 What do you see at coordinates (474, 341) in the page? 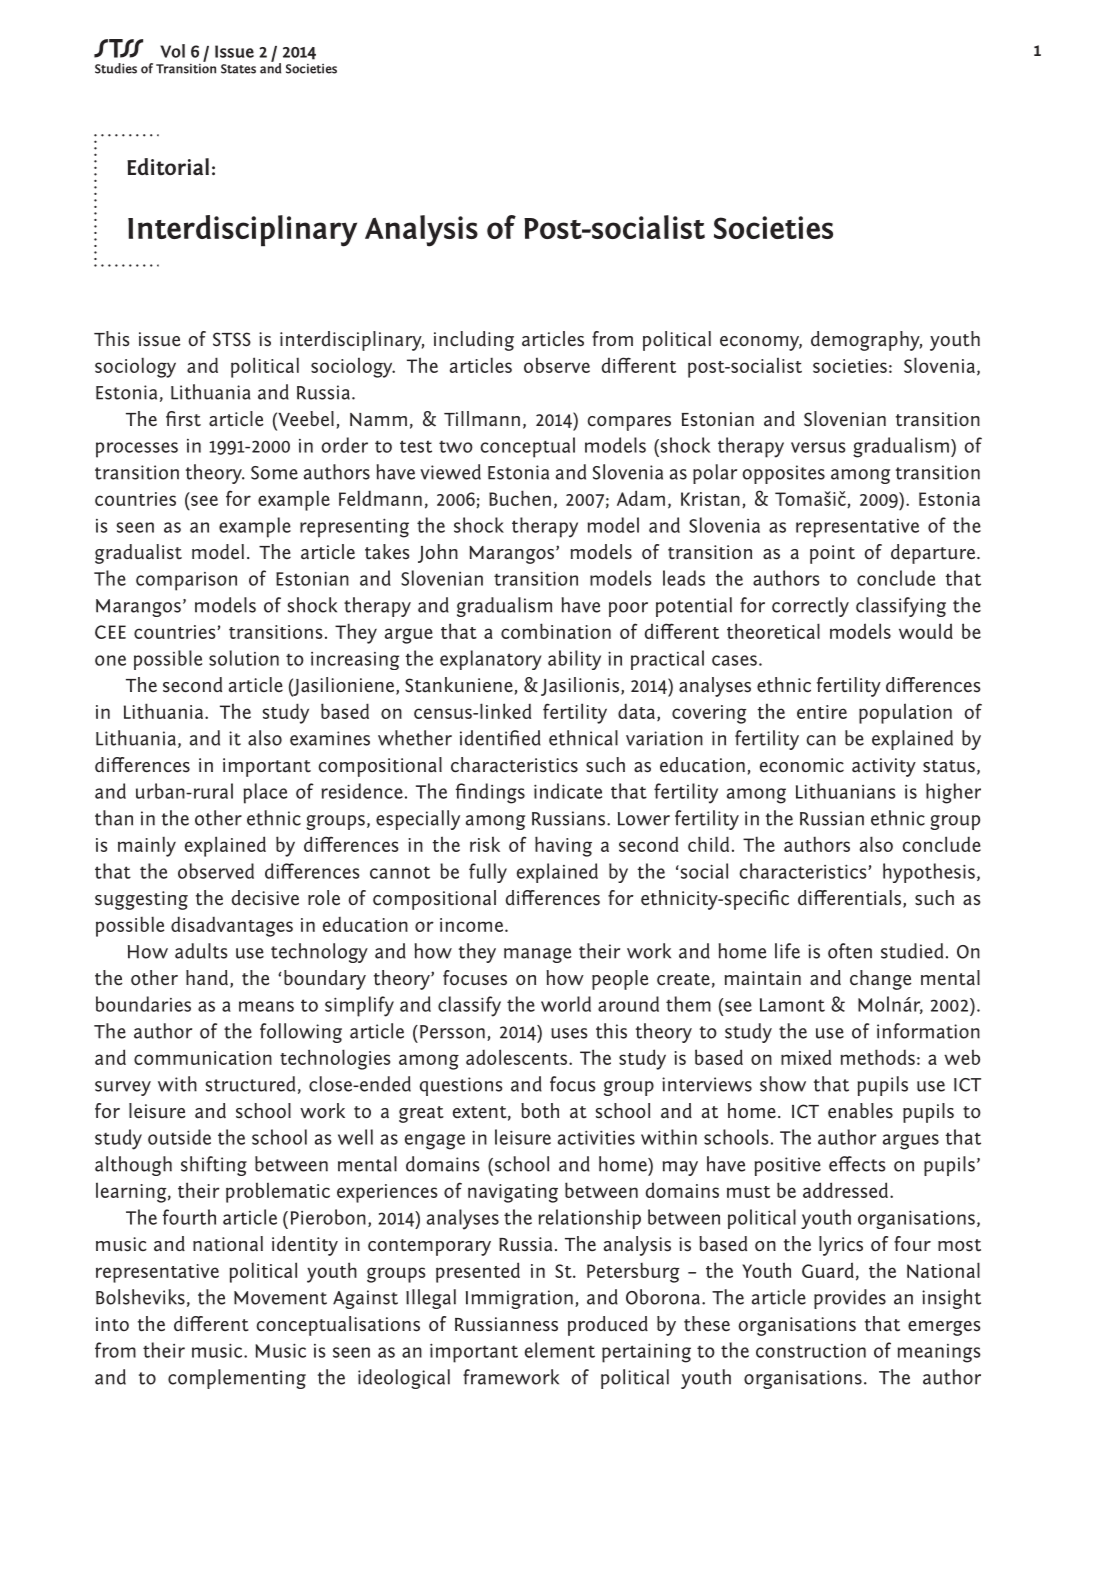
I see `including` at bounding box center [474, 341].
